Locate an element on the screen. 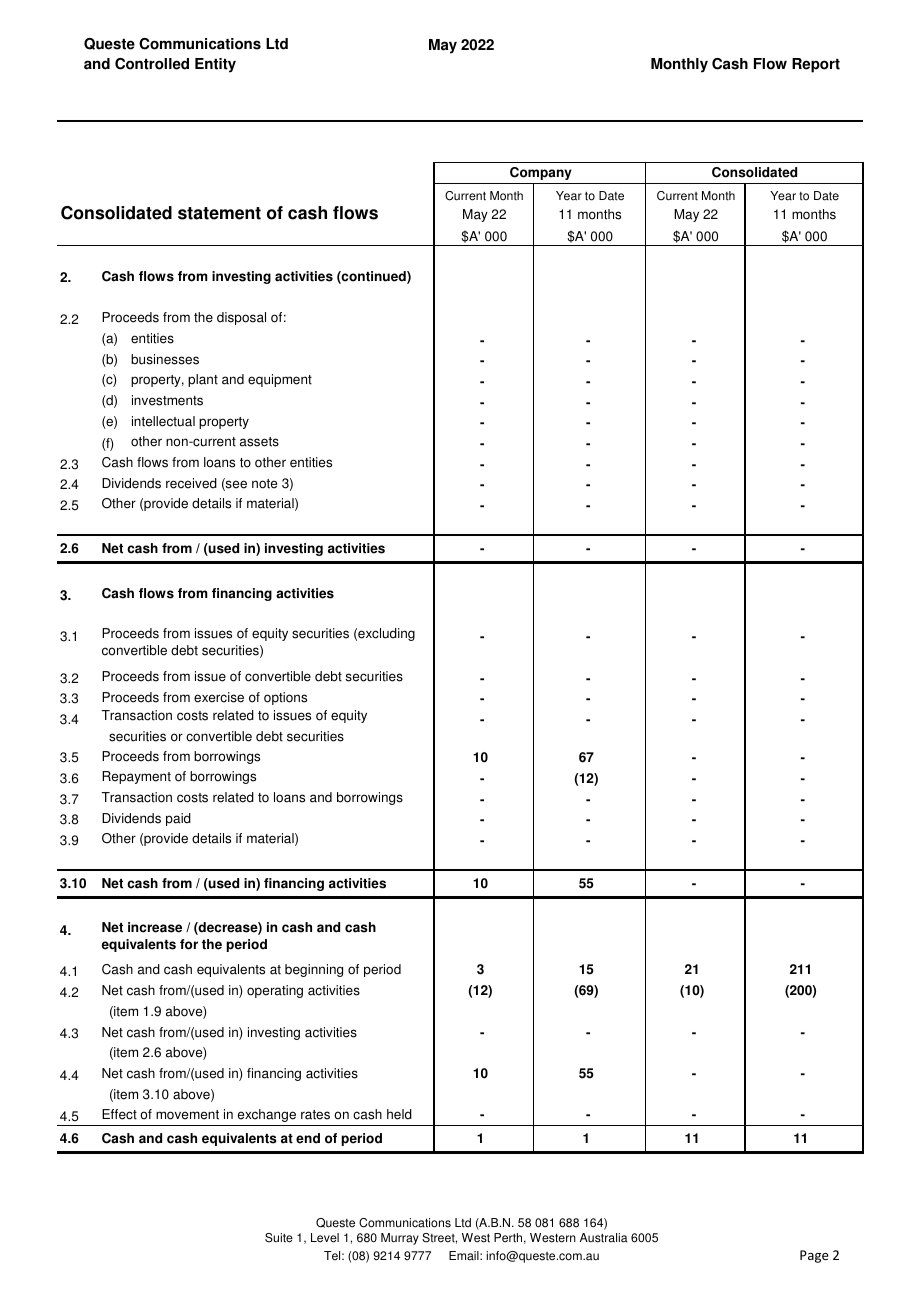 This screenshot has height=1308, width=924. Email is located at coordinates (465, 1256).
